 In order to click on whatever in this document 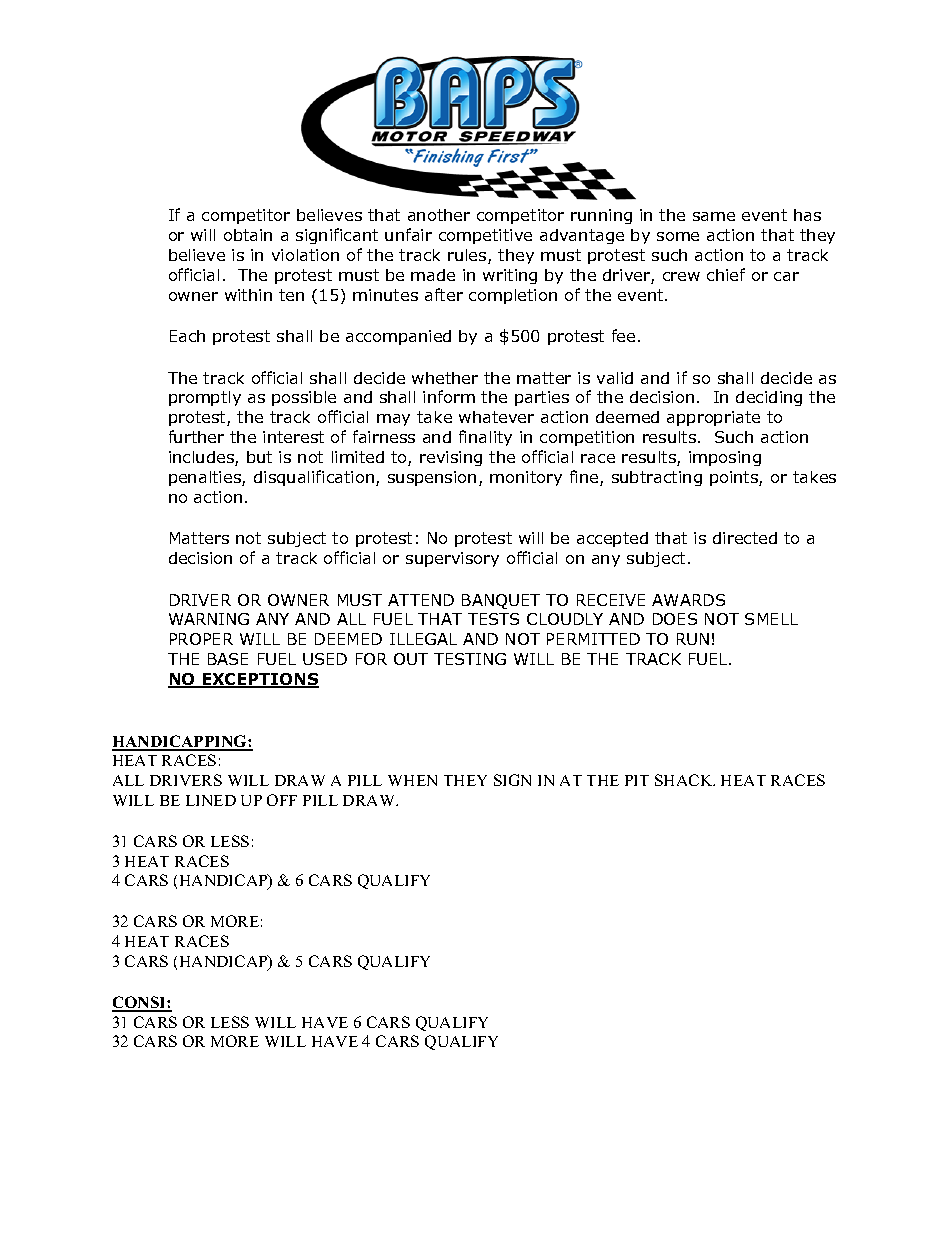, I will do `click(496, 417)`.
